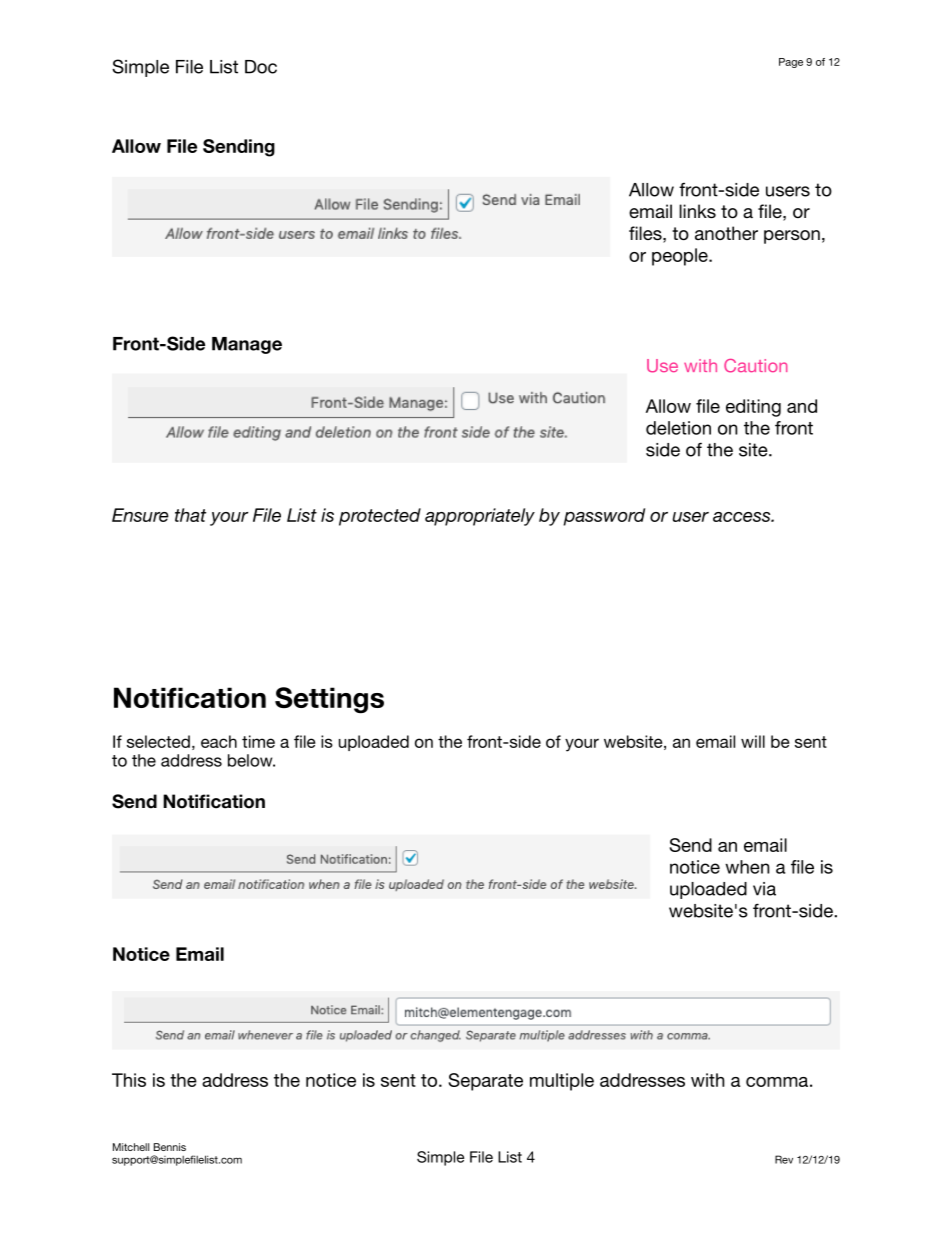 This screenshot has width=952, height=1233. Describe the element at coordinates (219, 741) in the screenshot. I see `each` at that location.
